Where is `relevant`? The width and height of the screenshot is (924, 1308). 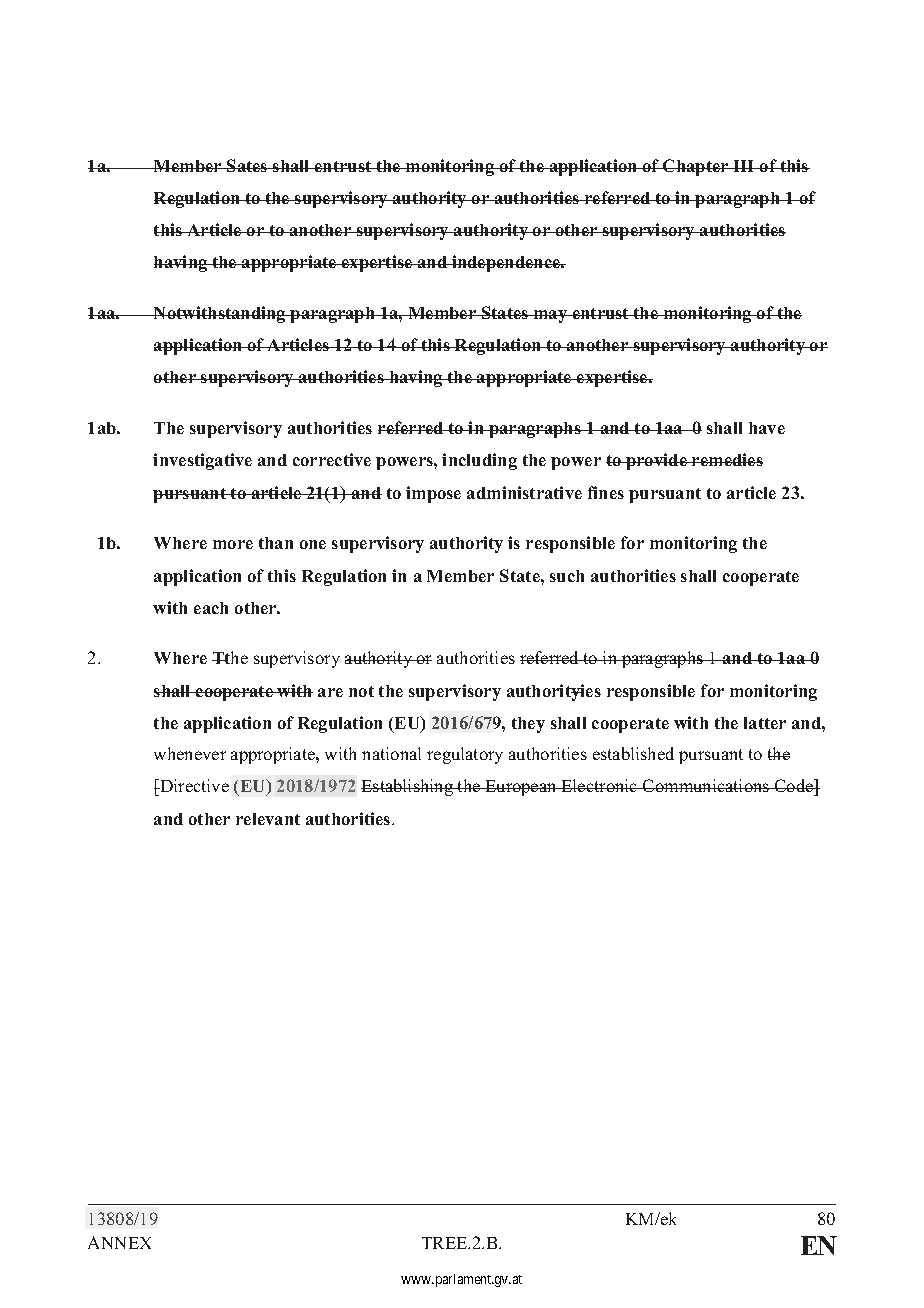
relevant is located at coordinates (268, 819).
